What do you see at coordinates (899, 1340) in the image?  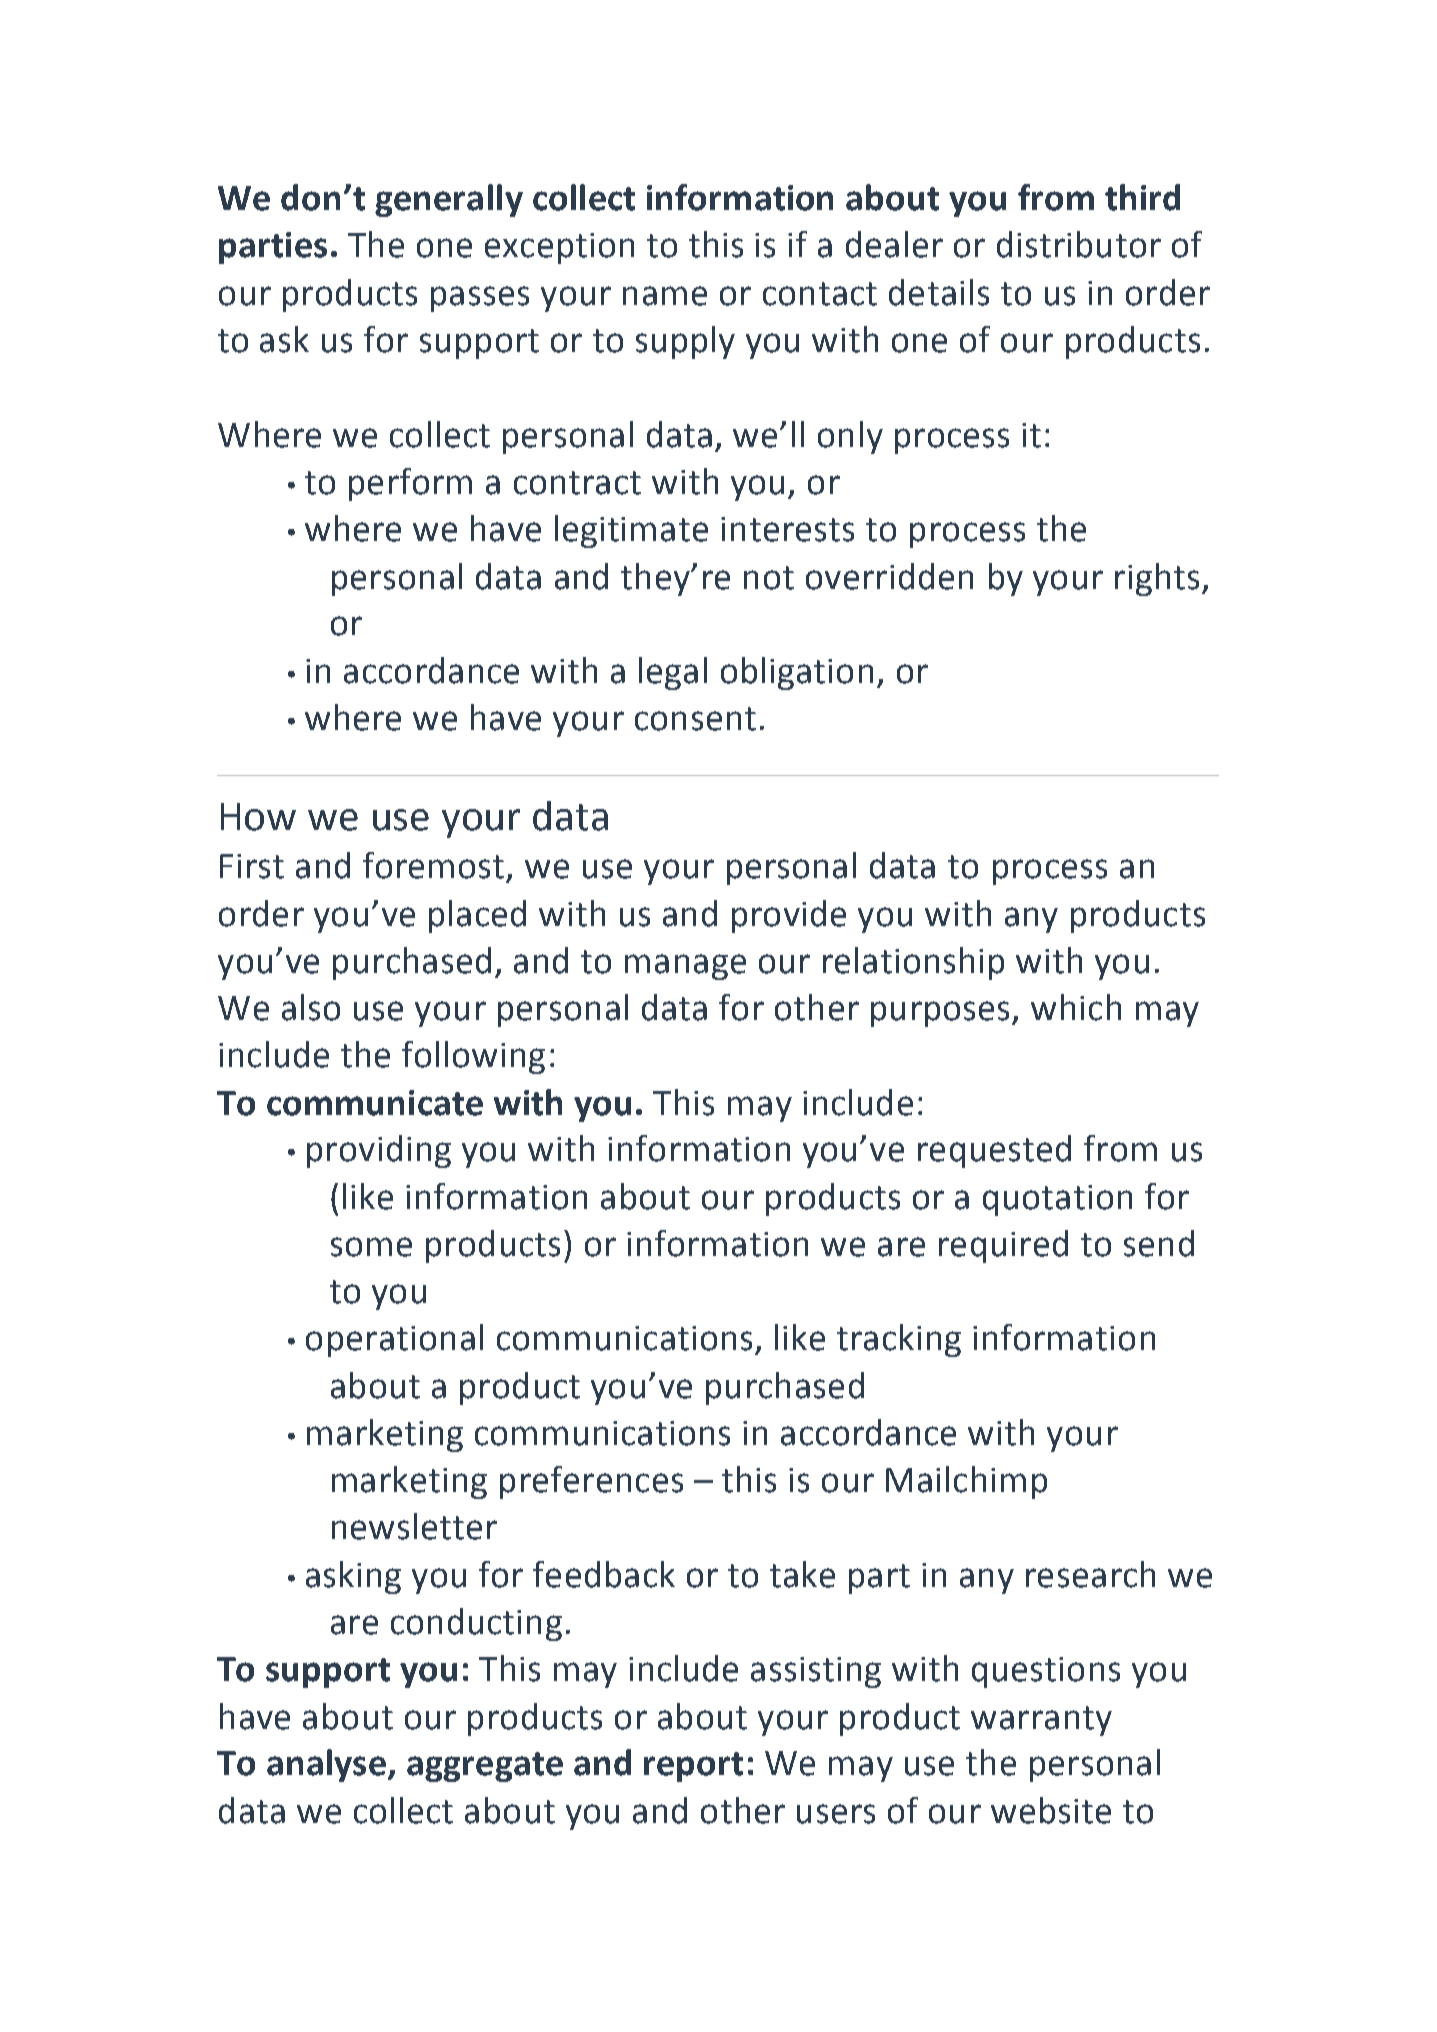 I see `tracking` at bounding box center [899, 1340].
